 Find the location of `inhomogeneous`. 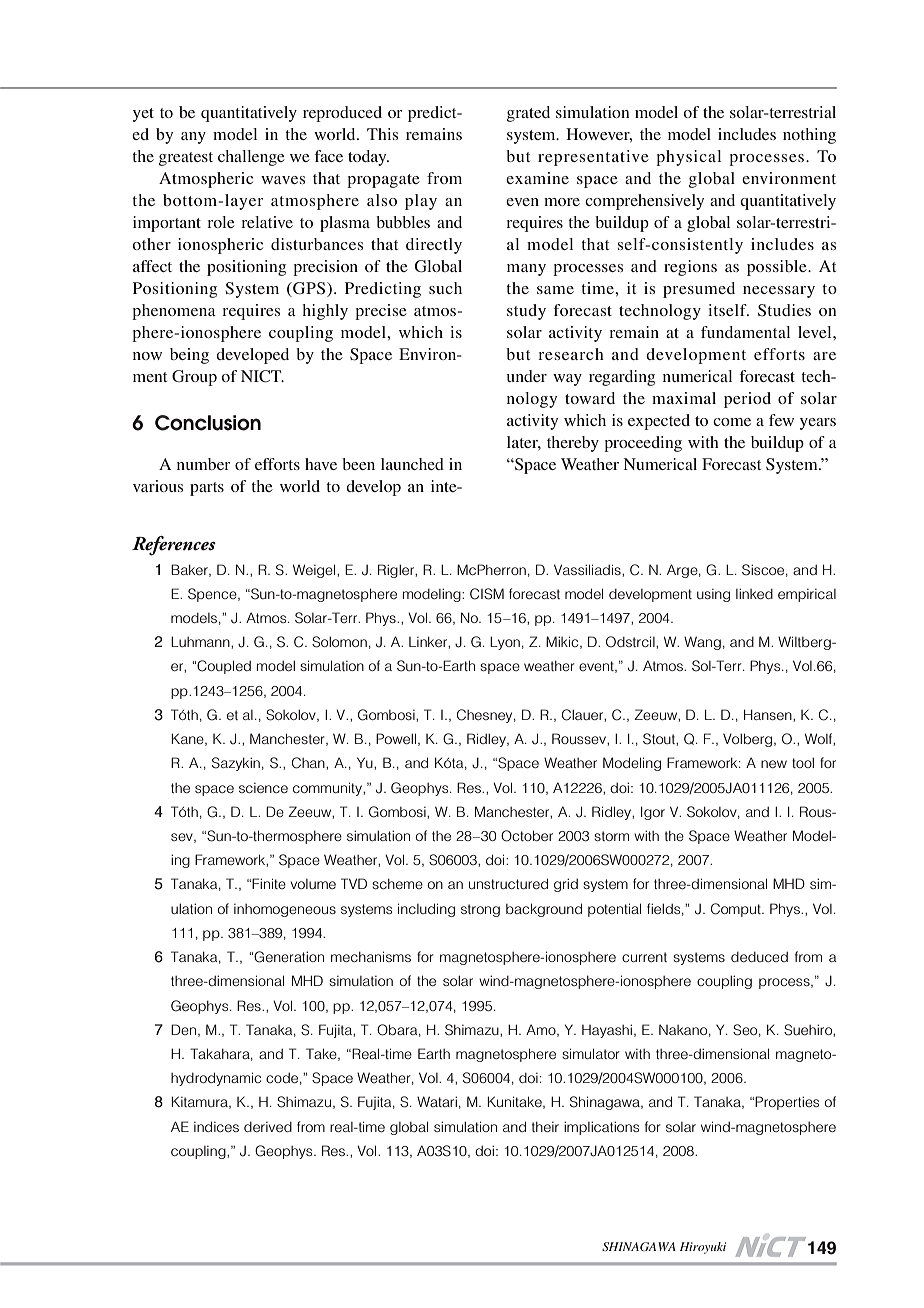

inhomogeneous is located at coordinates (285, 910).
